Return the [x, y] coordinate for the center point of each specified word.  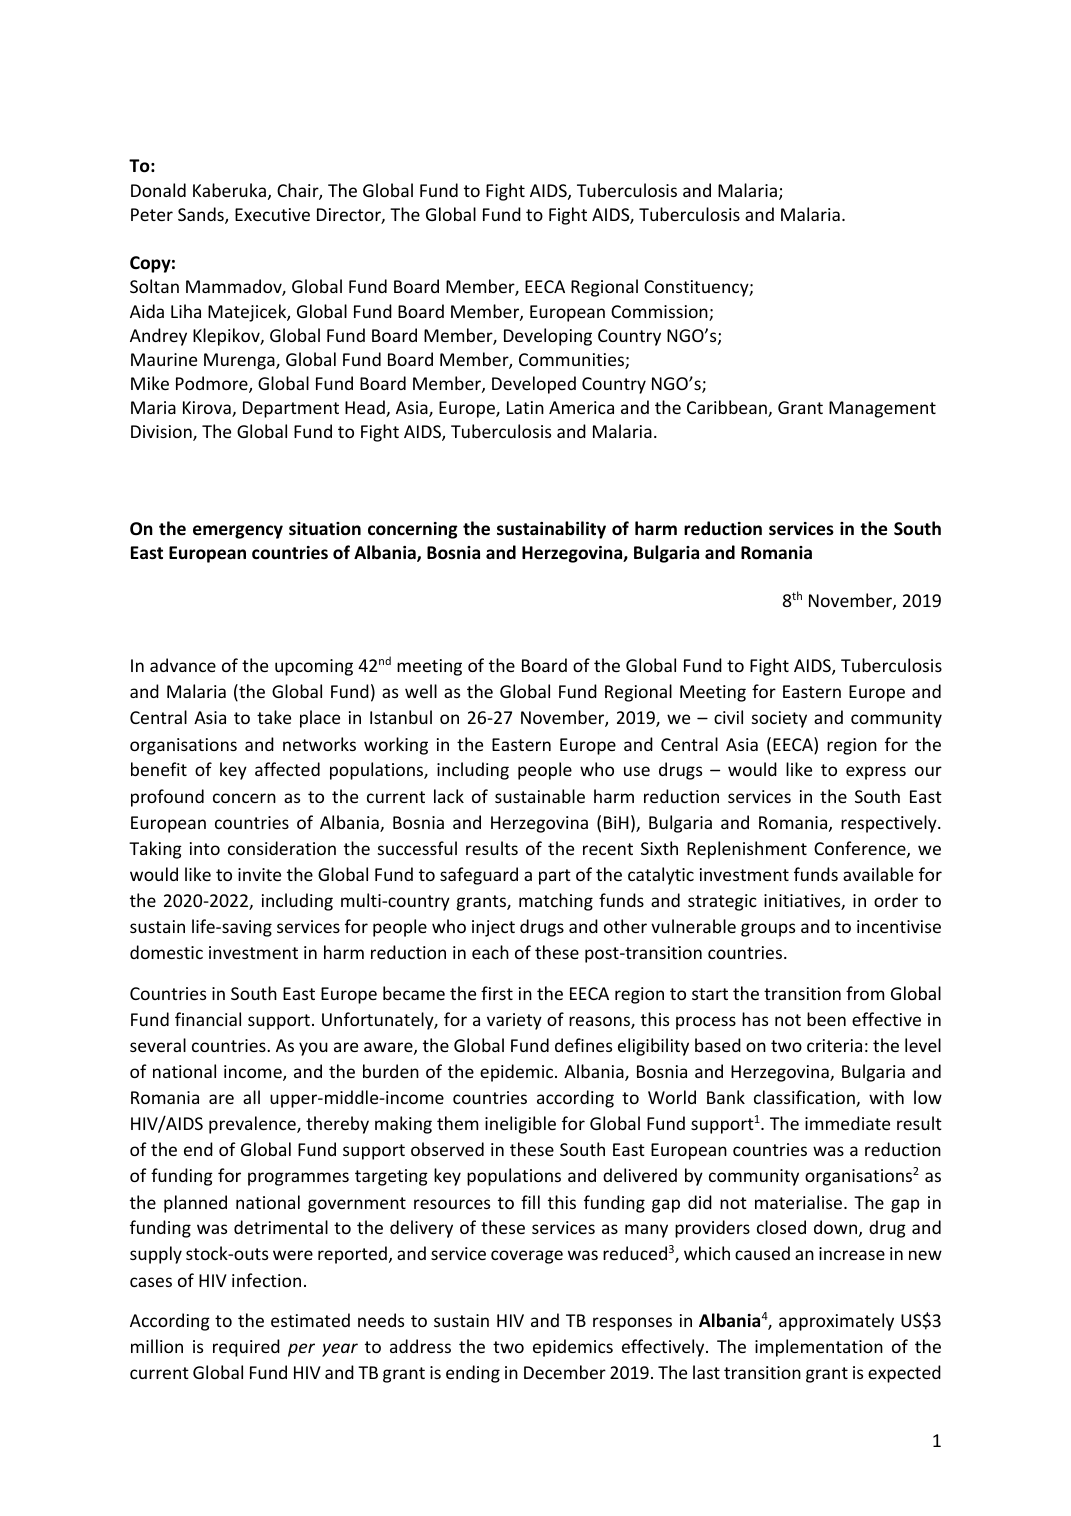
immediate [847, 1123]
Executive [272, 214]
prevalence [253, 1125]
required [246, 1348]
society [779, 719]
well [421, 691]
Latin [525, 407]
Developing [548, 337]
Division [162, 433]
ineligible [520, 1125]
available [878, 874]
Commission [660, 313]
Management [882, 409]
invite [259, 874]
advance [183, 665]
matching [556, 902]
